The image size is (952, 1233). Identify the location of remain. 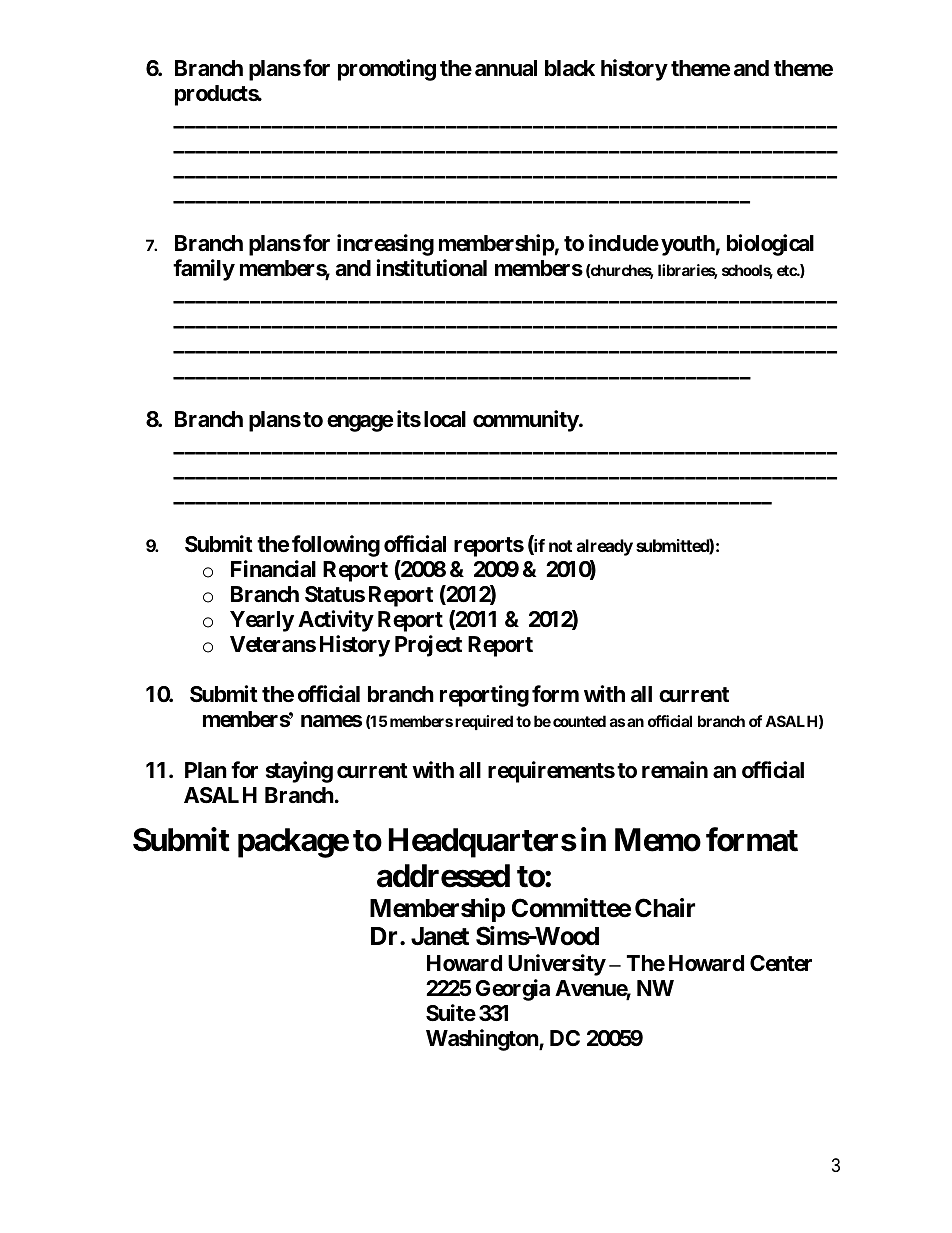
(675, 770).
